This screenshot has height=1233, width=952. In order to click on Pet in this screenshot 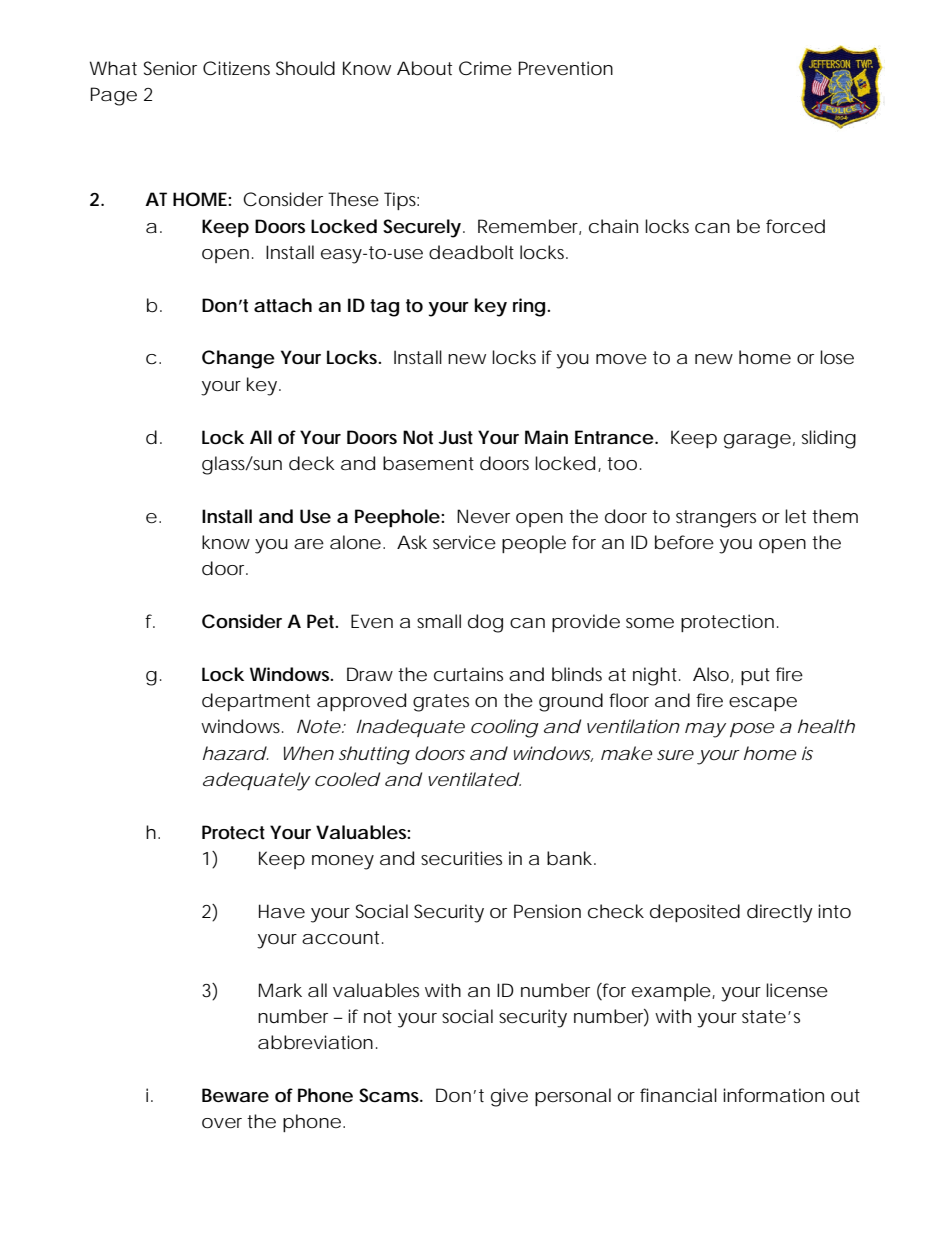, I will do `click(322, 621)`.
